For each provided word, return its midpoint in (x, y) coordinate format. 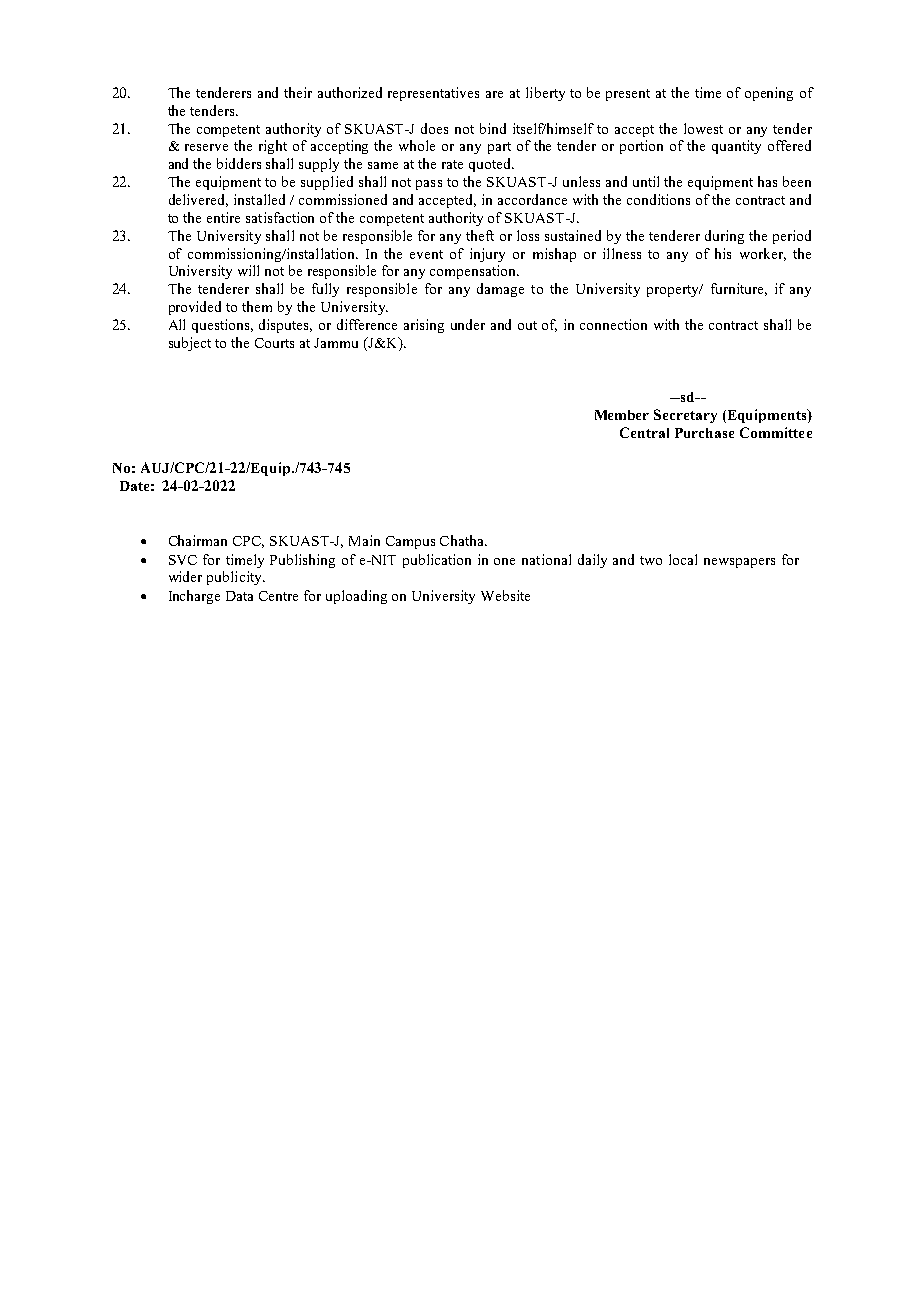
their (298, 92)
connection (613, 324)
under (468, 324)
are (494, 94)
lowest (703, 128)
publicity (235, 578)
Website (505, 595)
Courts (274, 343)
